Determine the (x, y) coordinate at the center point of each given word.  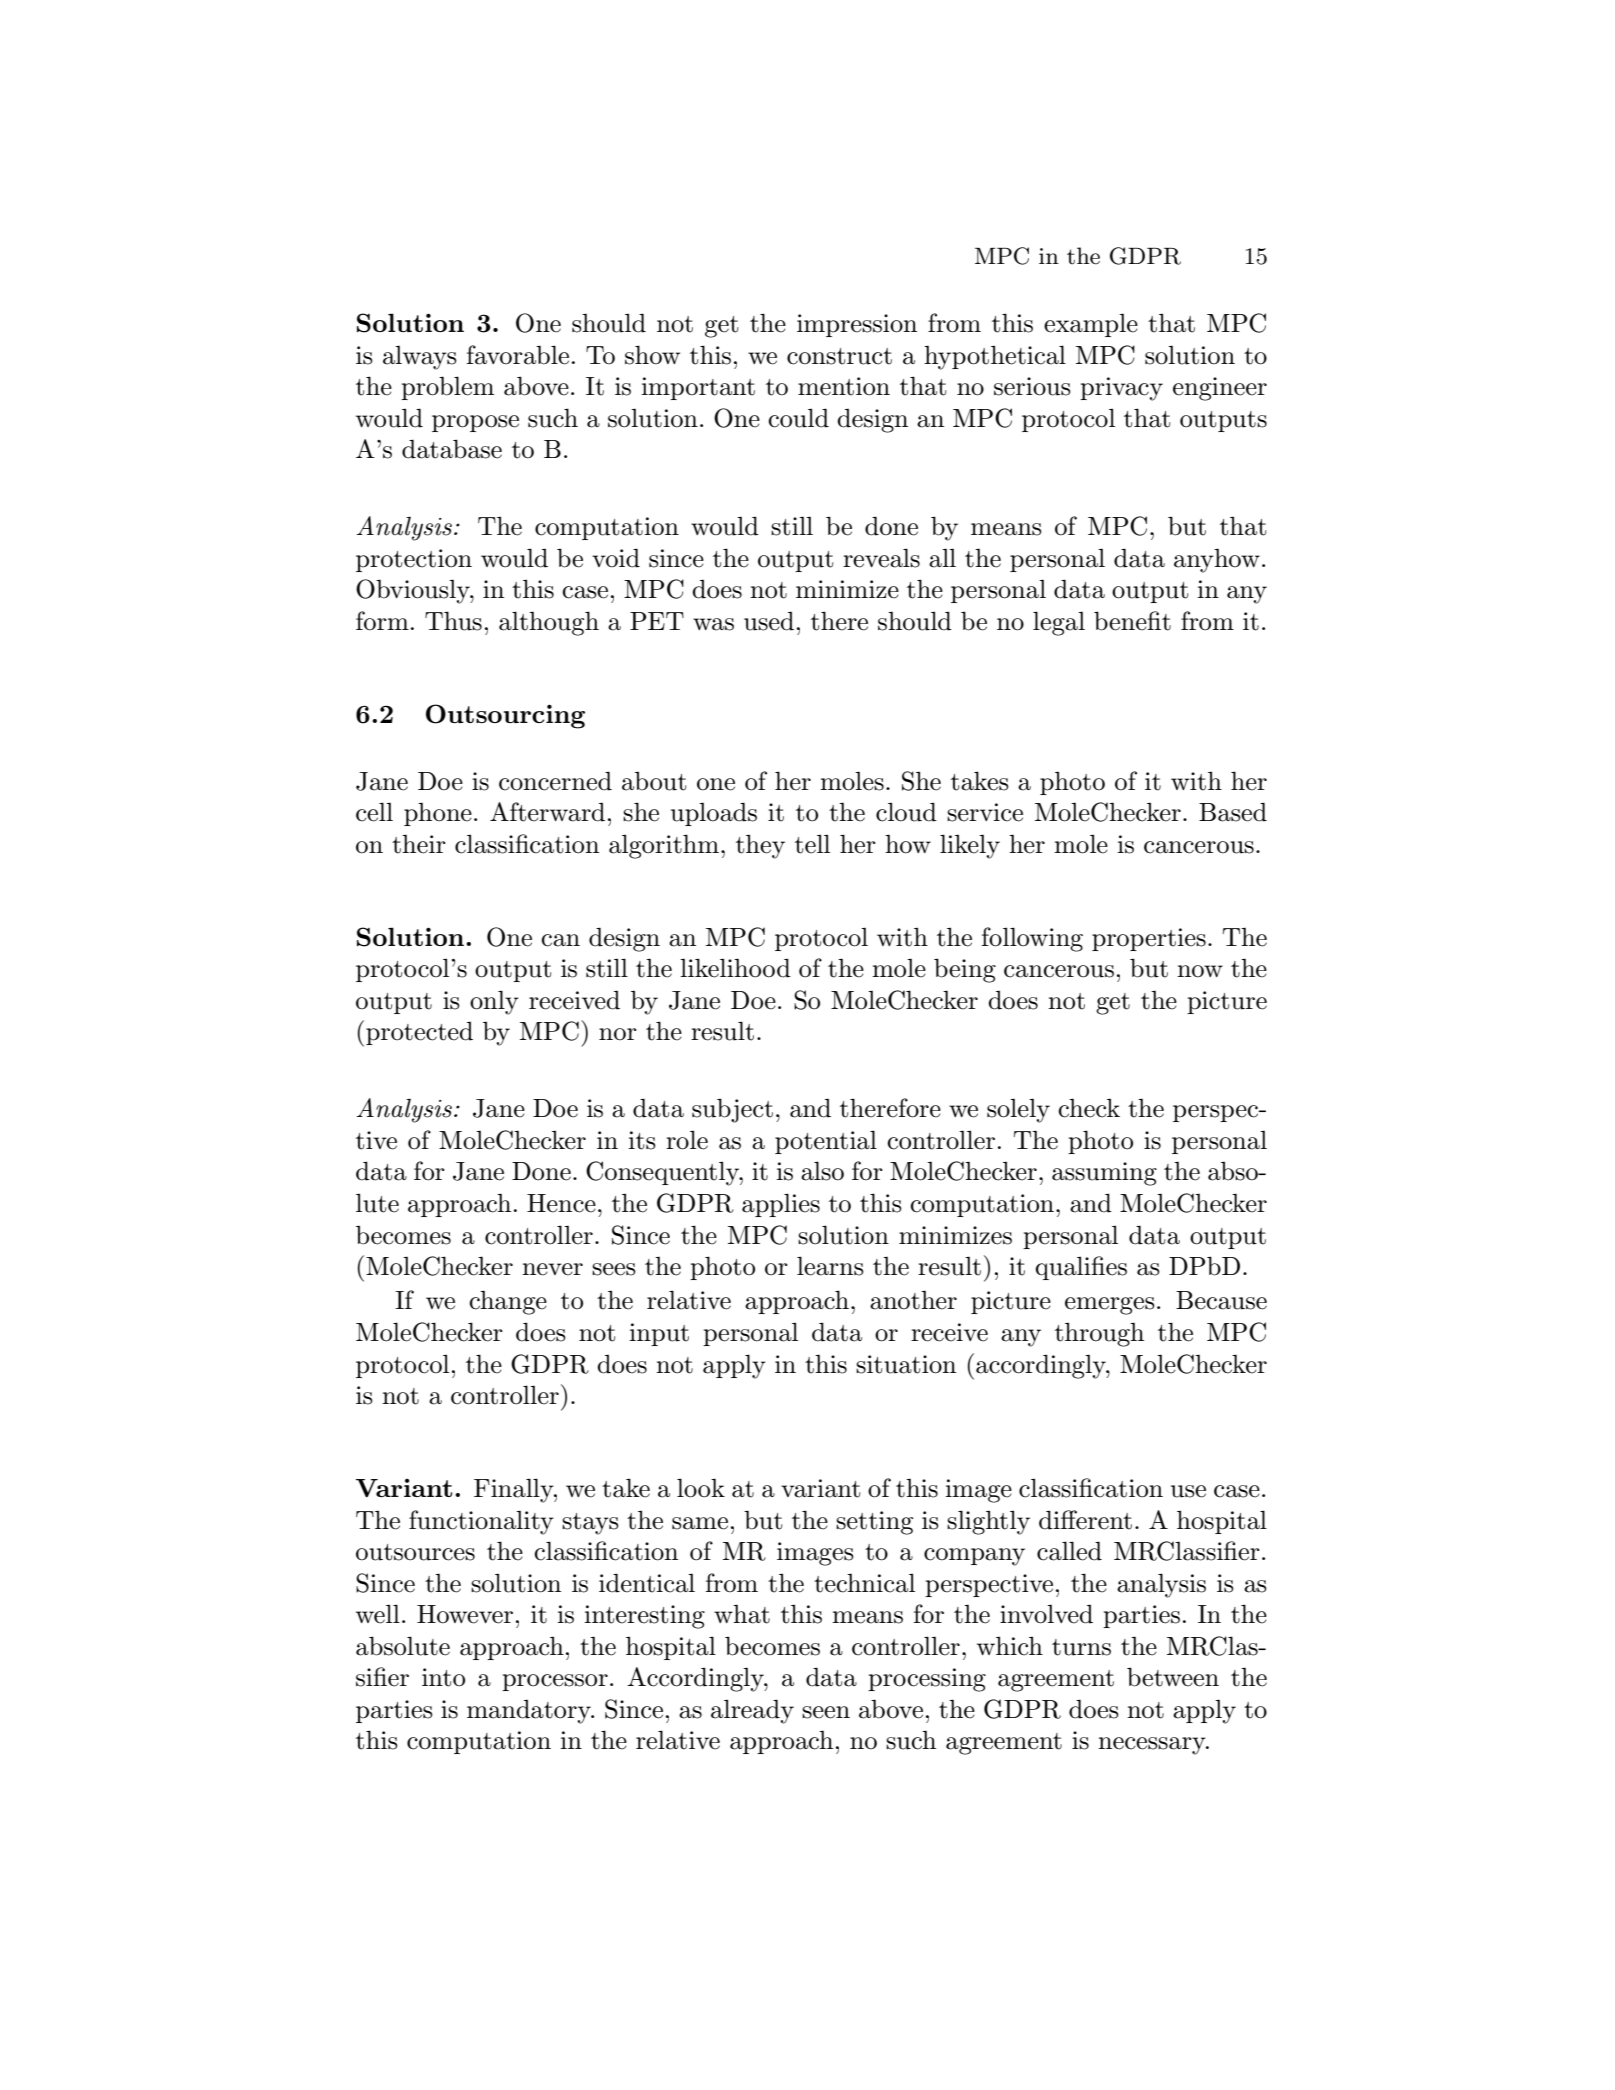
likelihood (735, 968)
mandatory (530, 1712)
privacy (1121, 389)
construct (839, 356)
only (494, 1002)
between (1173, 1677)
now (1200, 971)
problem (447, 388)
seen (826, 1712)
